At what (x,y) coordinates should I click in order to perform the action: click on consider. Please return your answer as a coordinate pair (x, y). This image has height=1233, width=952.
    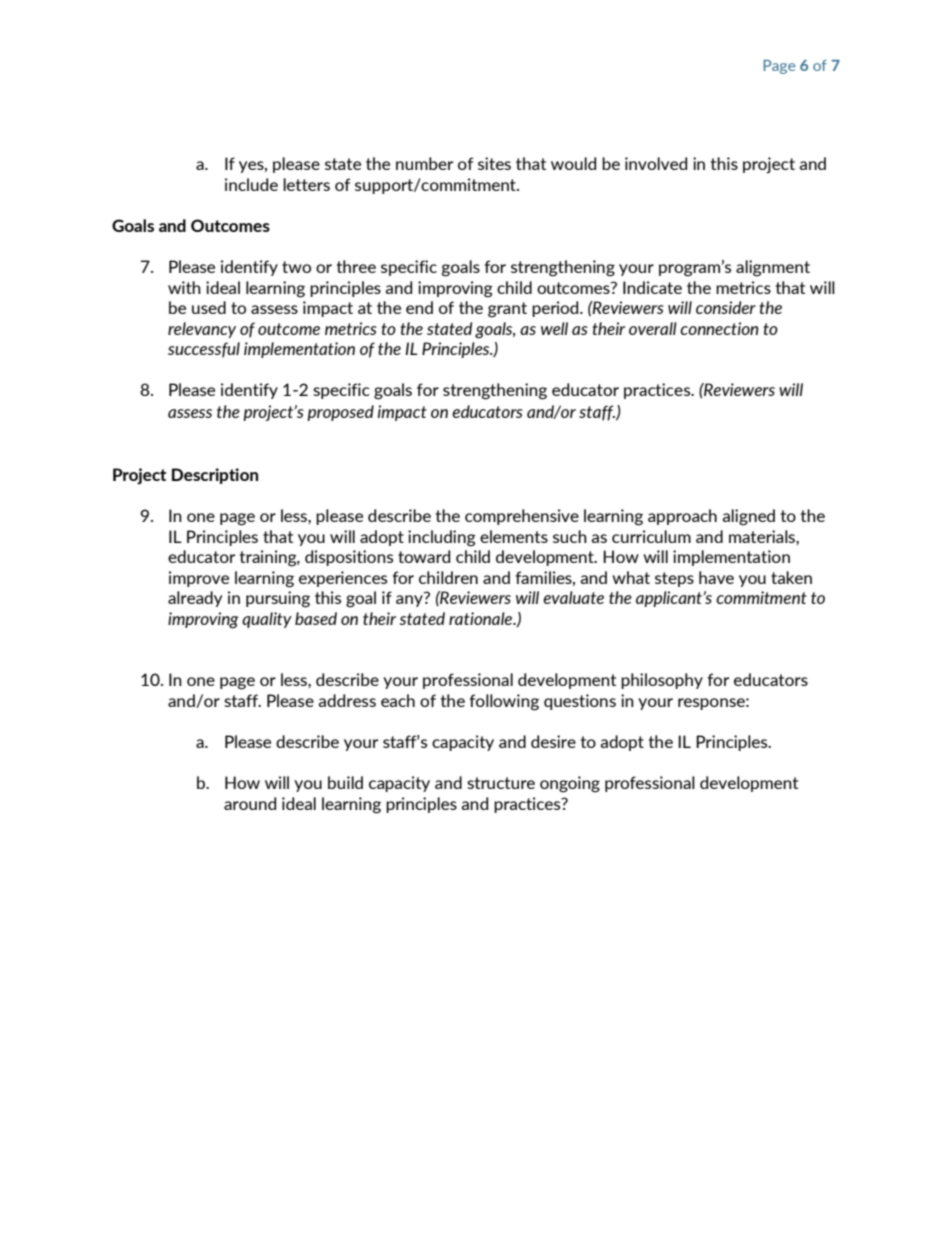
    Looking at the image, I should click on (726, 307).
